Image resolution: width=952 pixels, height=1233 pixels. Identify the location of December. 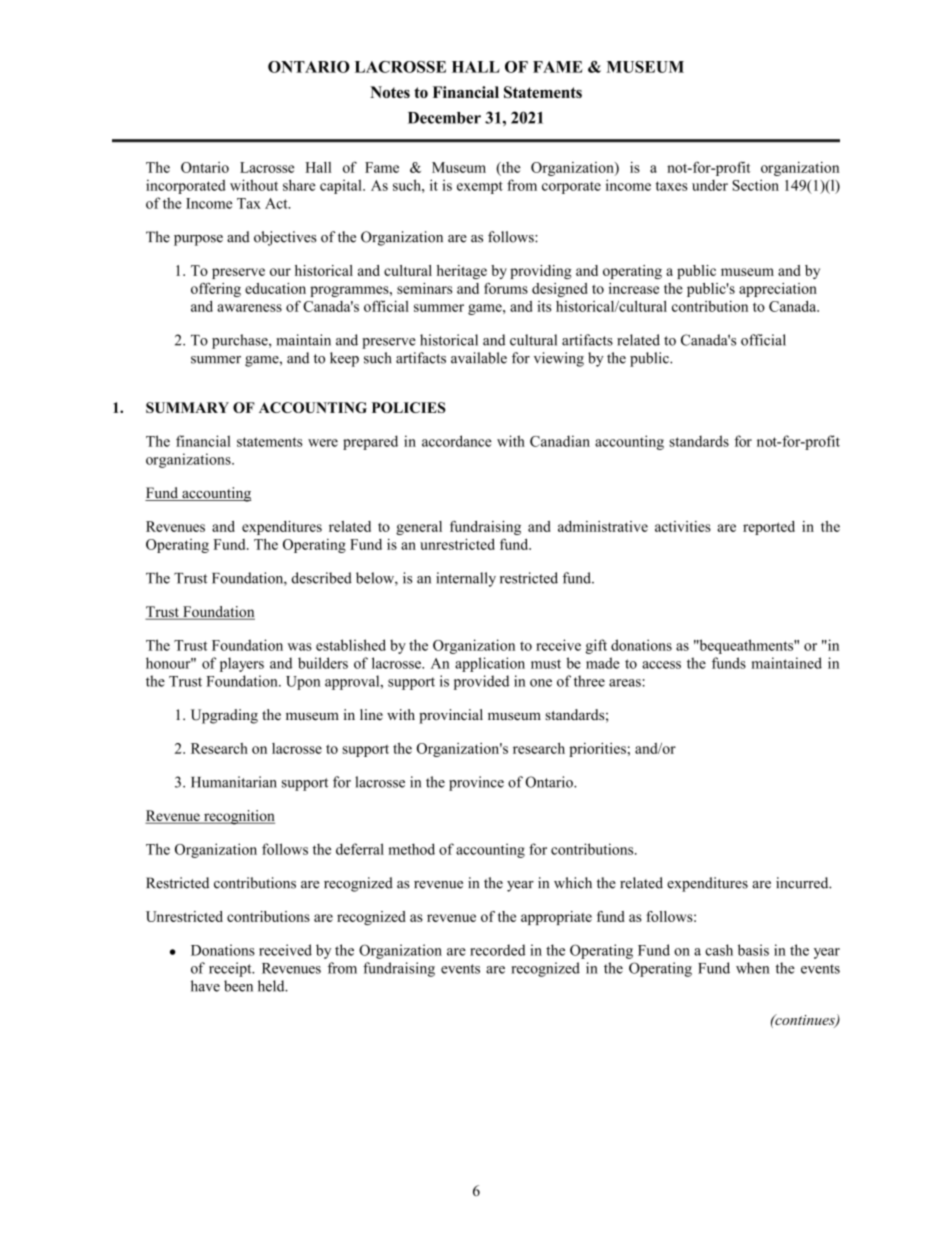
(444, 118).
